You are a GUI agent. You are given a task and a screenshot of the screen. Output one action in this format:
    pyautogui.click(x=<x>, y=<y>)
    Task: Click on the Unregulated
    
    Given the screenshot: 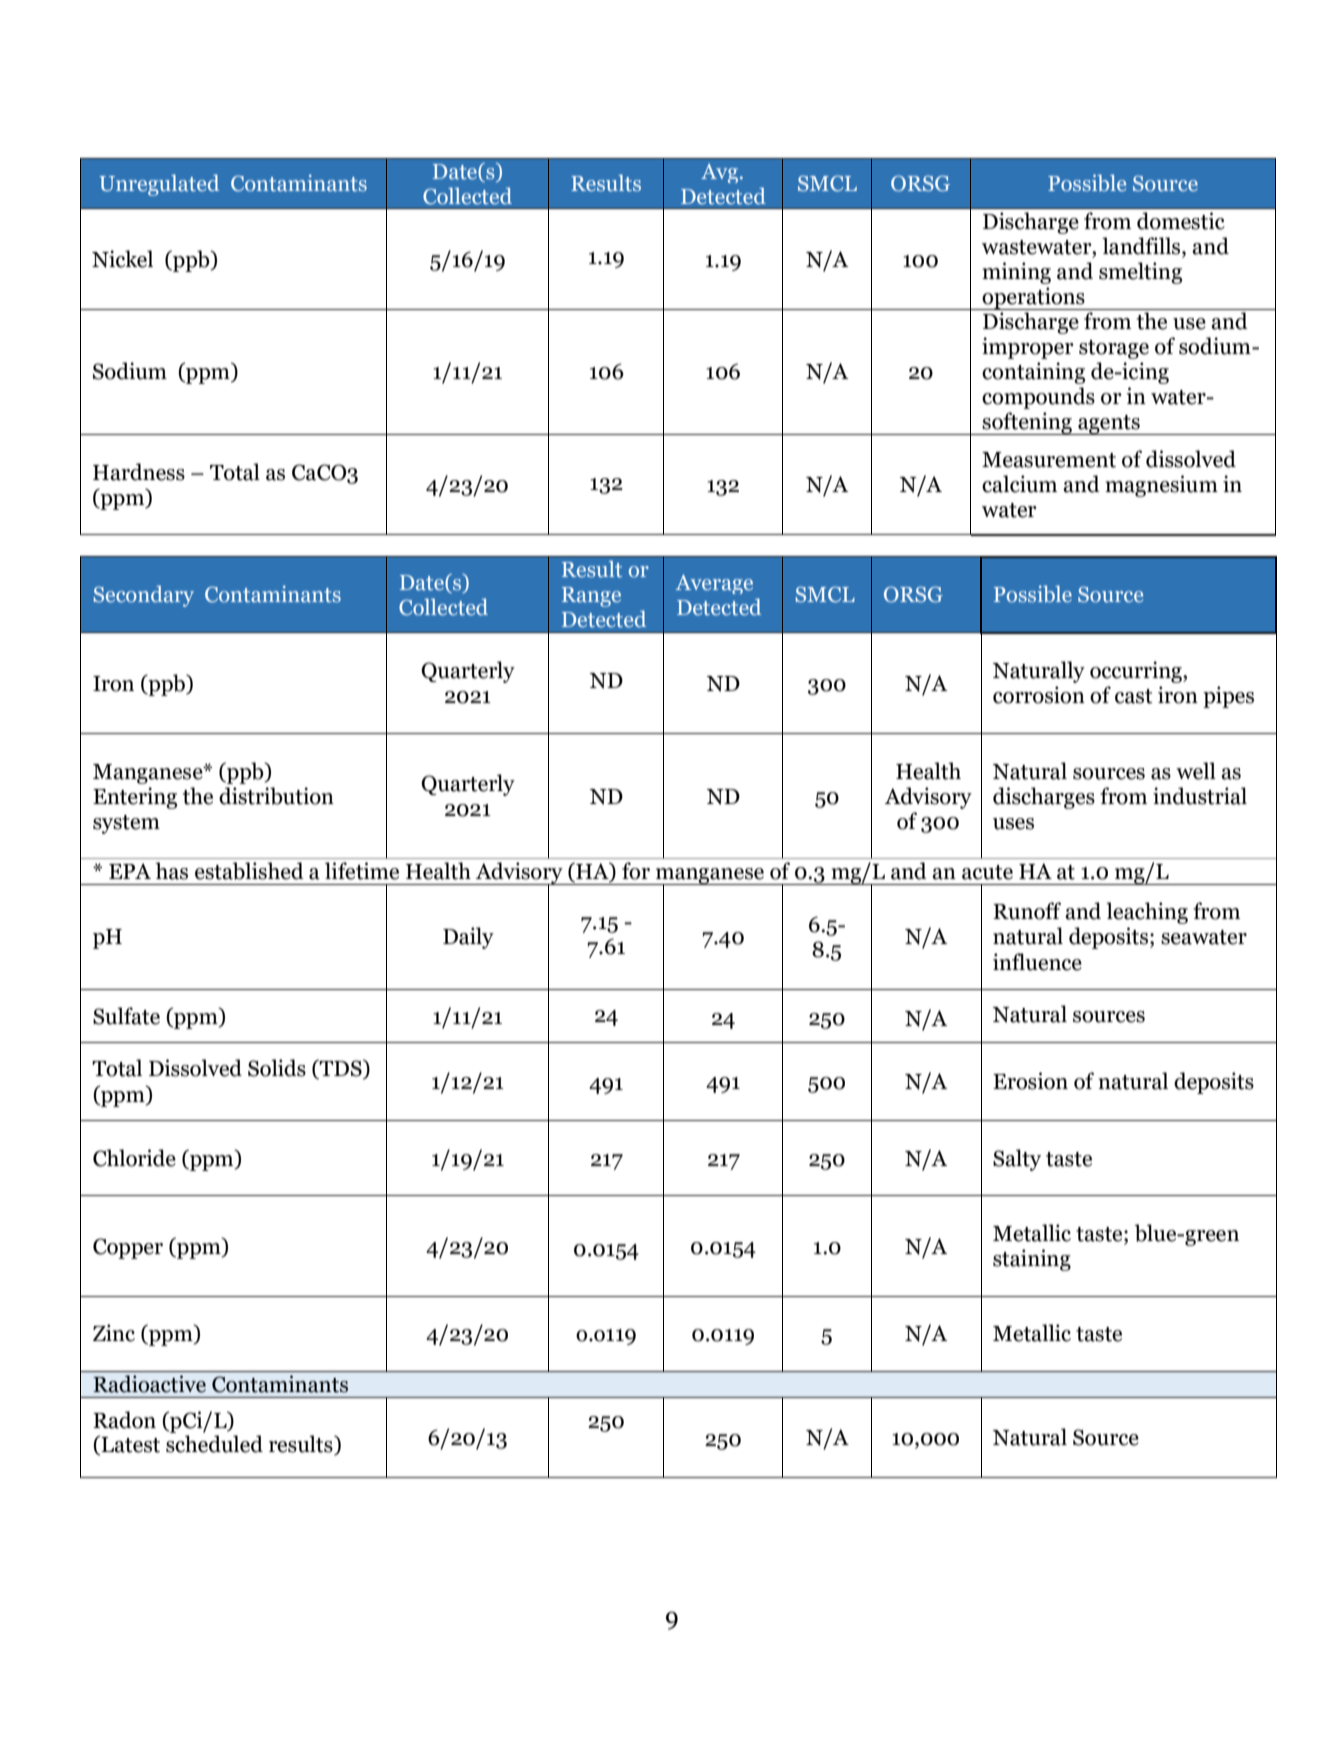 What is the action you would take?
    pyautogui.click(x=159, y=185)
